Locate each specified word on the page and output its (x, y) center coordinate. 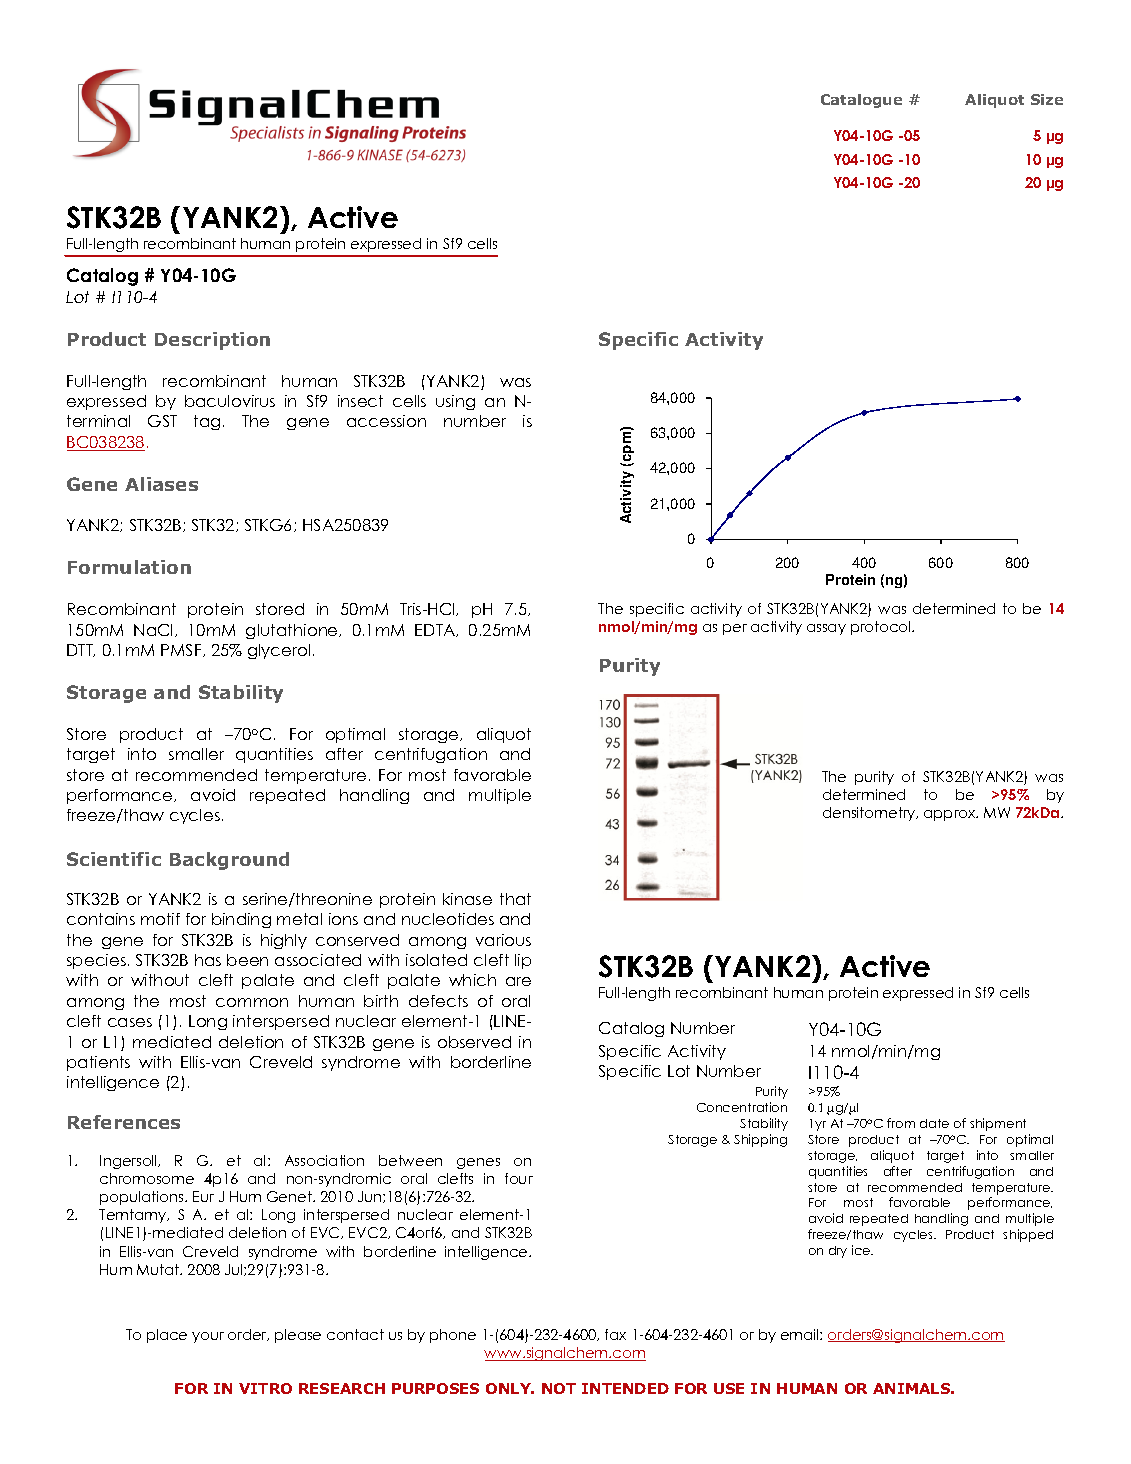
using (455, 402)
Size (1047, 99)
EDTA (436, 630)
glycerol (279, 651)
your (208, 1337)
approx (951, 815)
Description (212, 341)
